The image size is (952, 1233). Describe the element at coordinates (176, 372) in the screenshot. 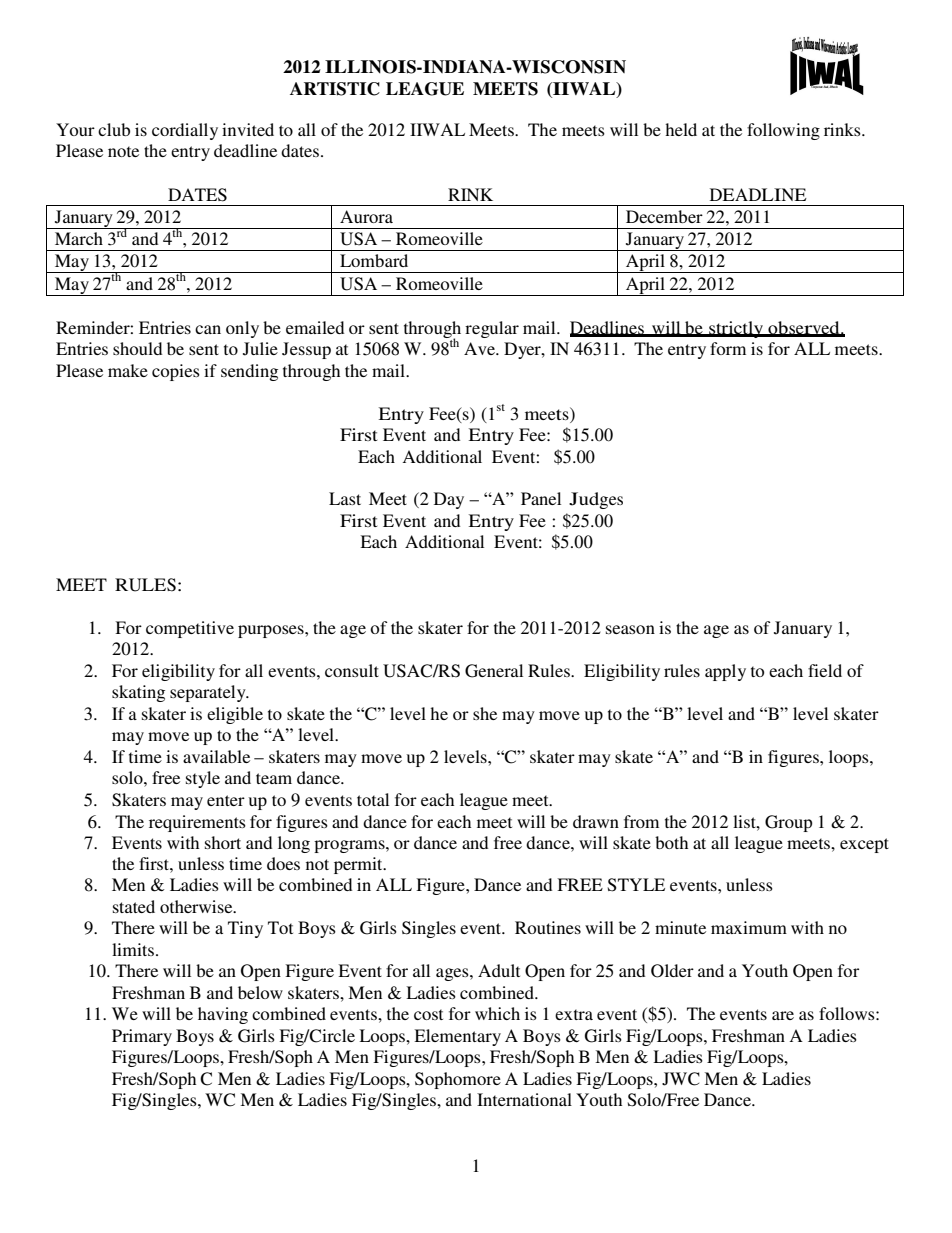

I see `copies` at that location.
